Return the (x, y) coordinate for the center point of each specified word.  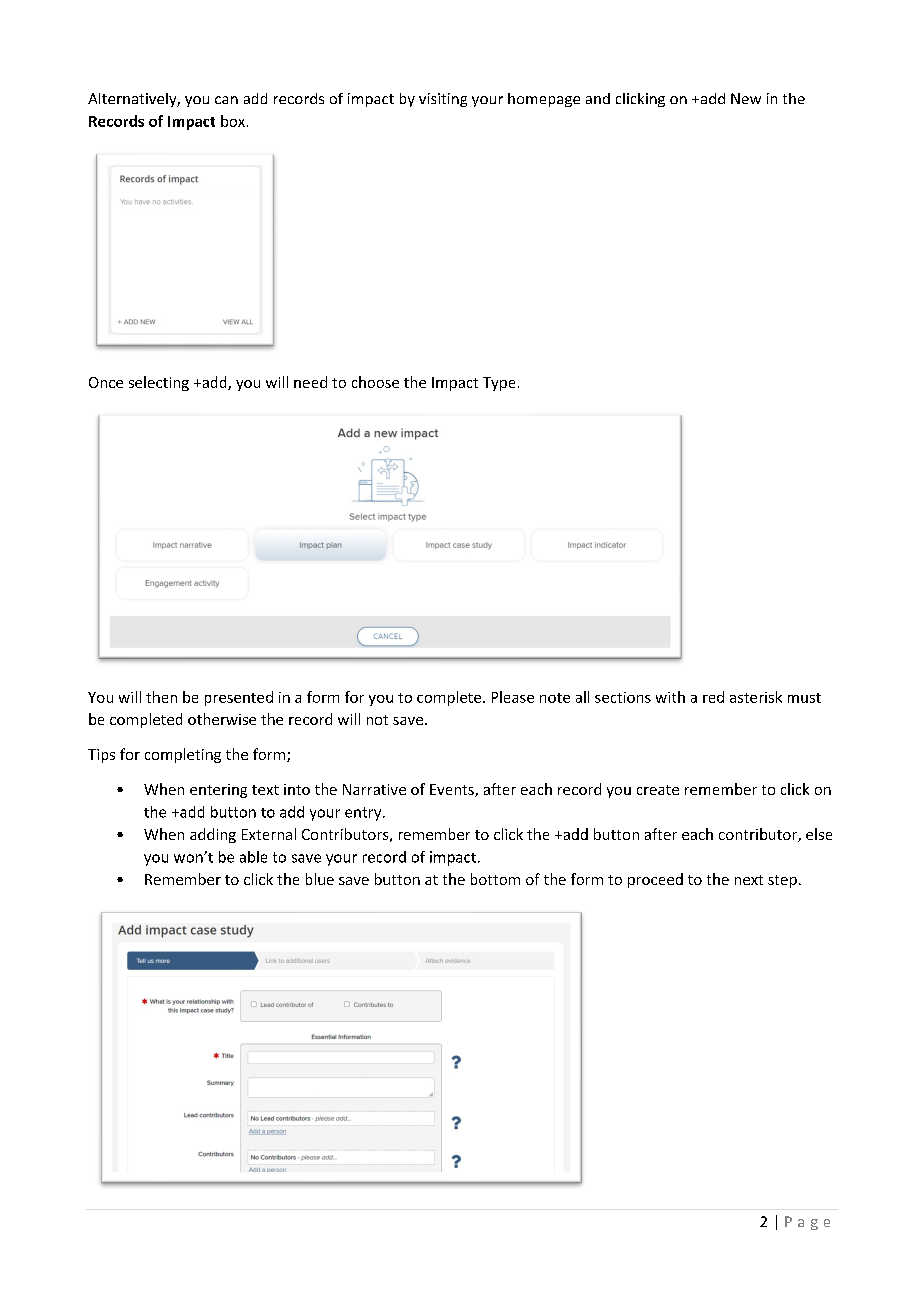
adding (213, 835)
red (713, 697)
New (746, 98)
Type (499, 384)
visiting (443, 100)
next (749, 880)
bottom (495, 879)
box (233, 121)
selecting (159, 383)
